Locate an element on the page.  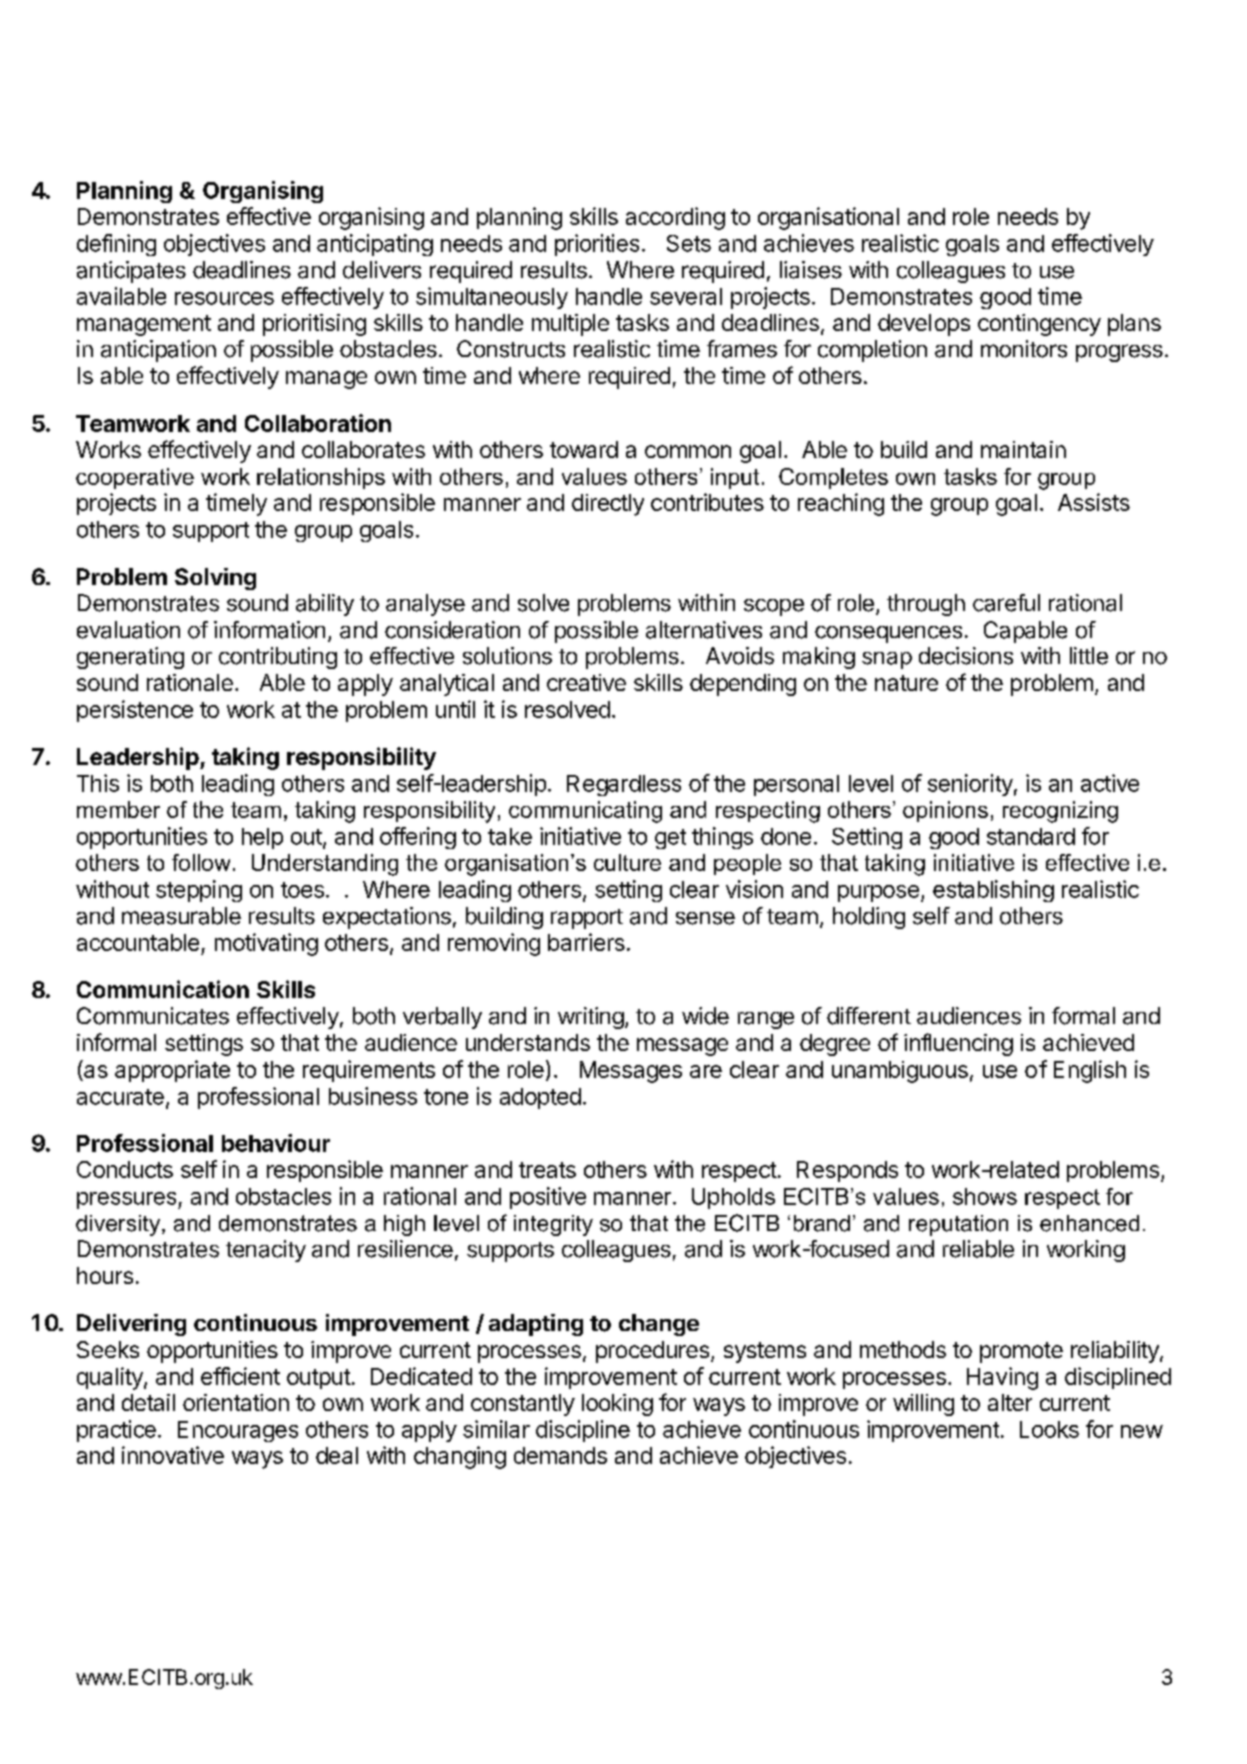
directly is located at coordinates (608, 505).
